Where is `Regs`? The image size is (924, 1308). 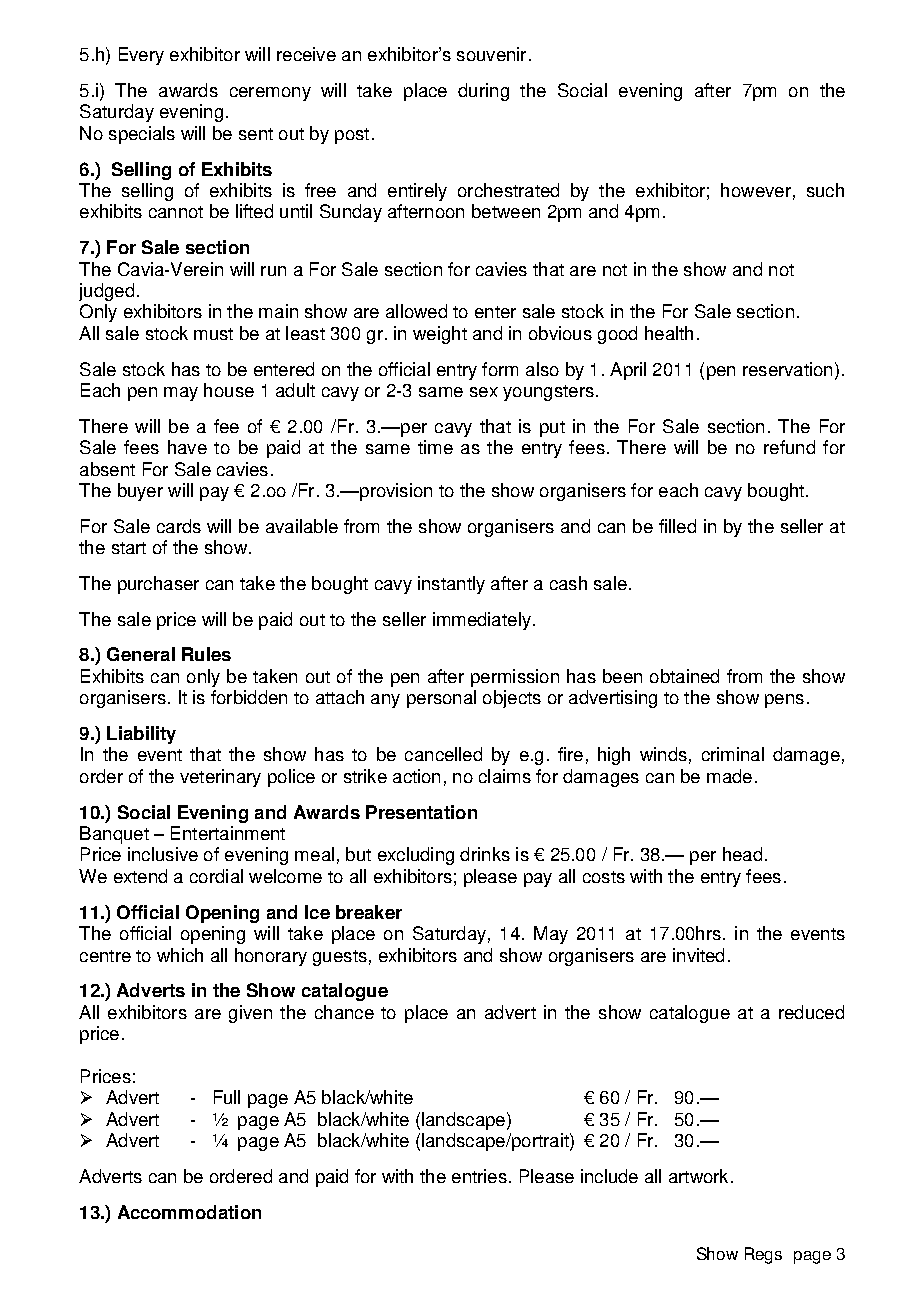 Regs is located at coordinates (763, 1255).
